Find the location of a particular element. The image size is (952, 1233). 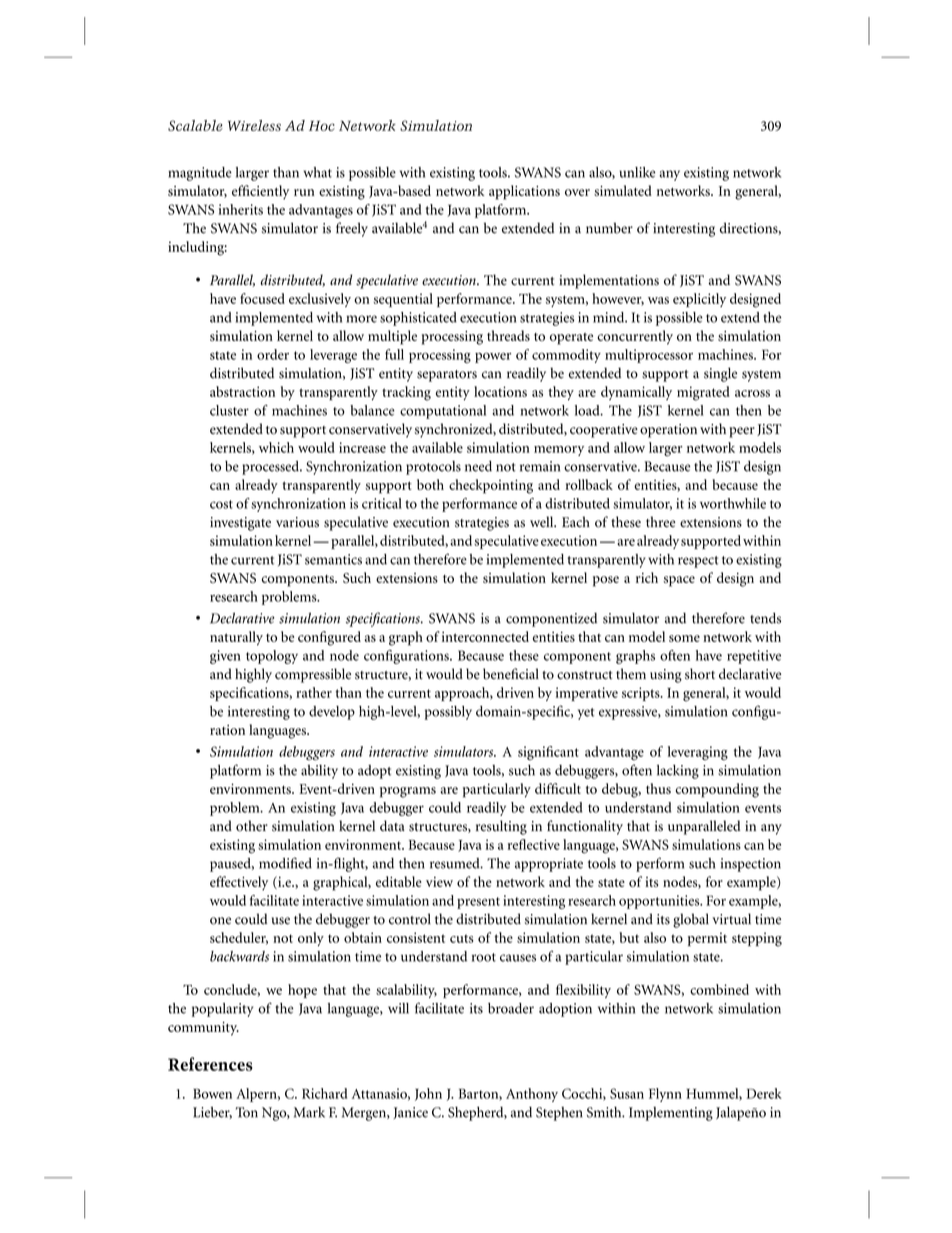

unlike is located at coordinates (637, 172).
